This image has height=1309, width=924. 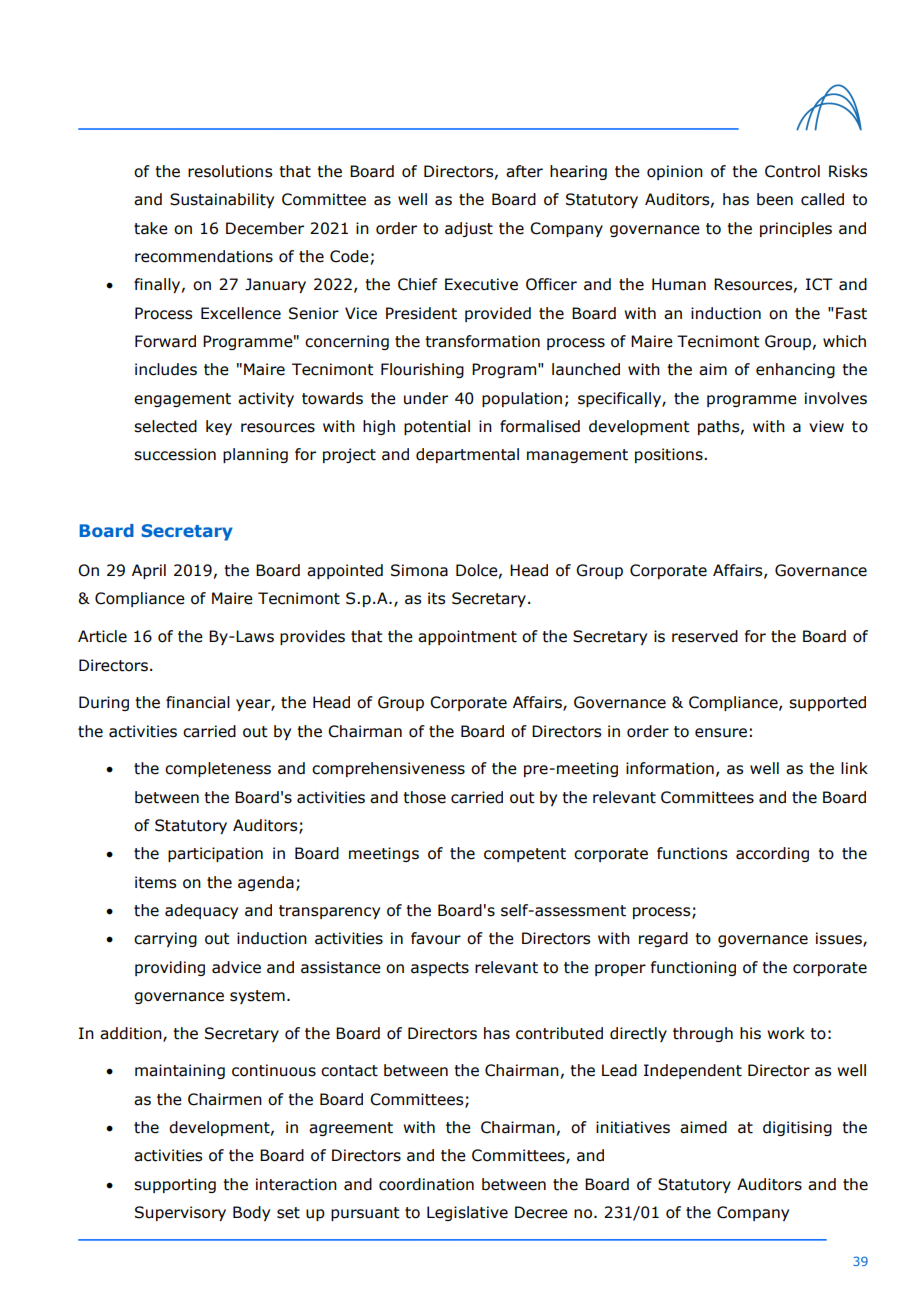 What do you see at coordinates (467, 1213) in the image?
I see `Legislative` at bounding box center [467, 1213].
